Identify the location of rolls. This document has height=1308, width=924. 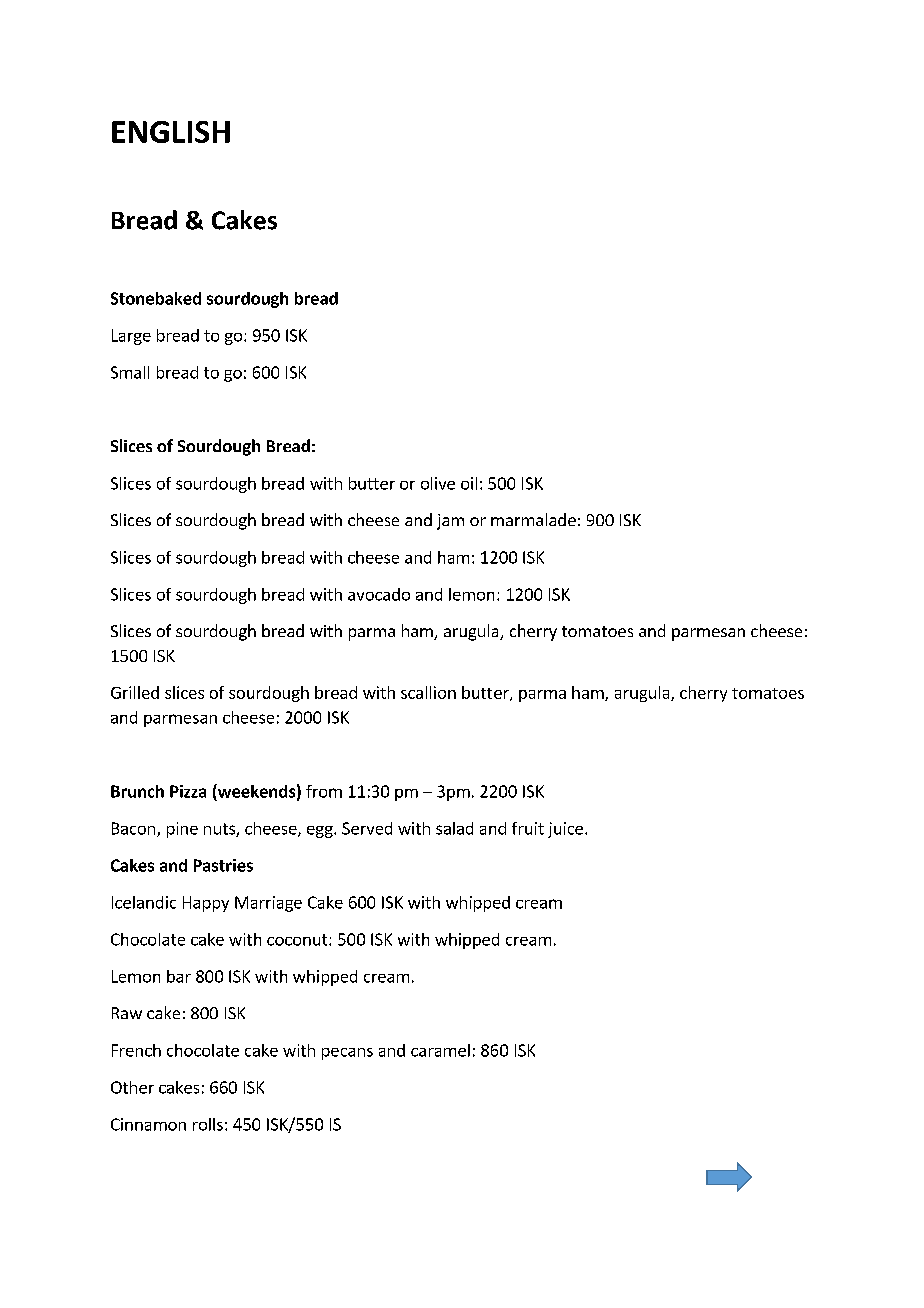
(208, 1124).
